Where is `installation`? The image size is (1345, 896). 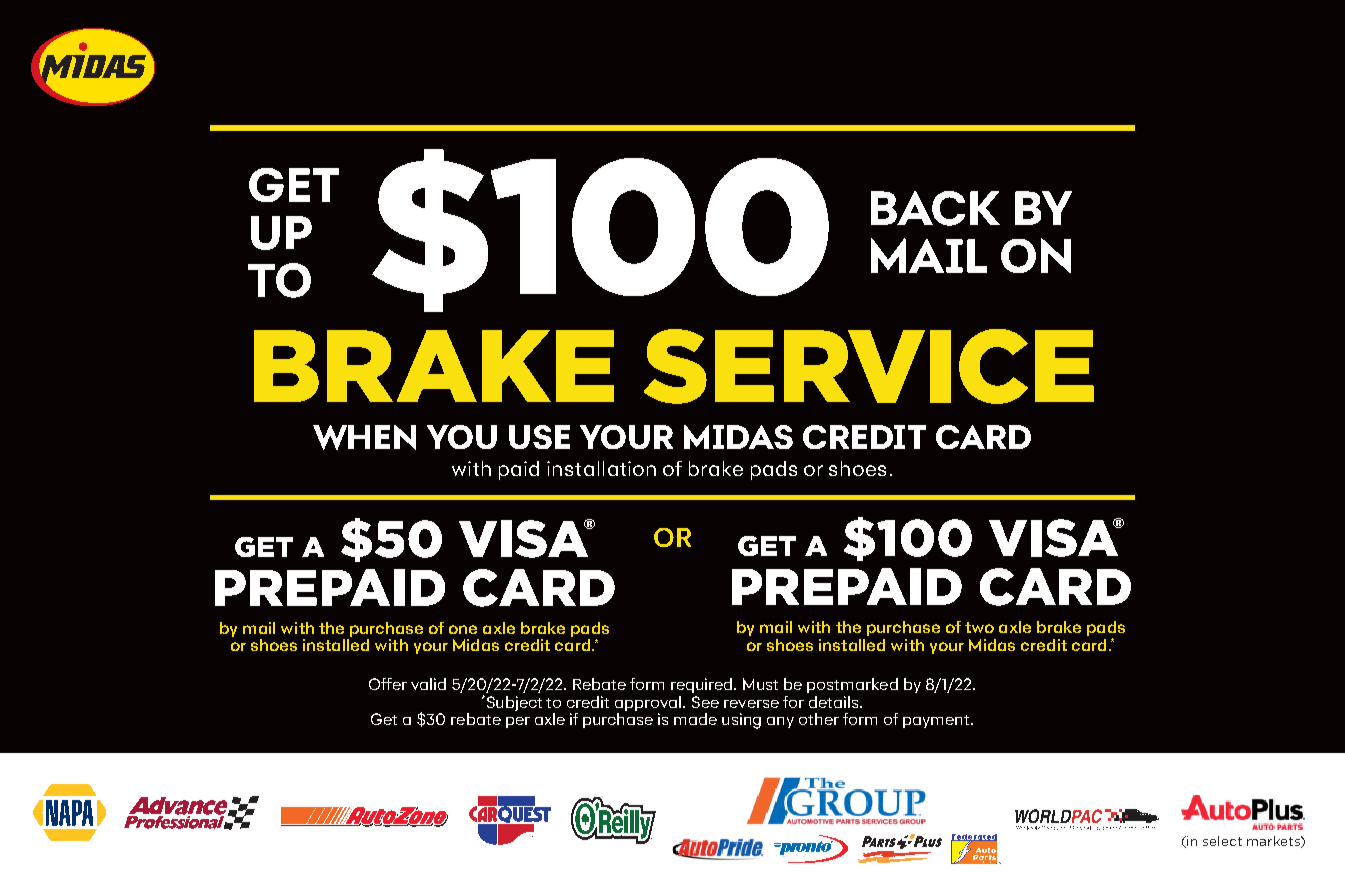 installation is located at coordinates (601, 468).
